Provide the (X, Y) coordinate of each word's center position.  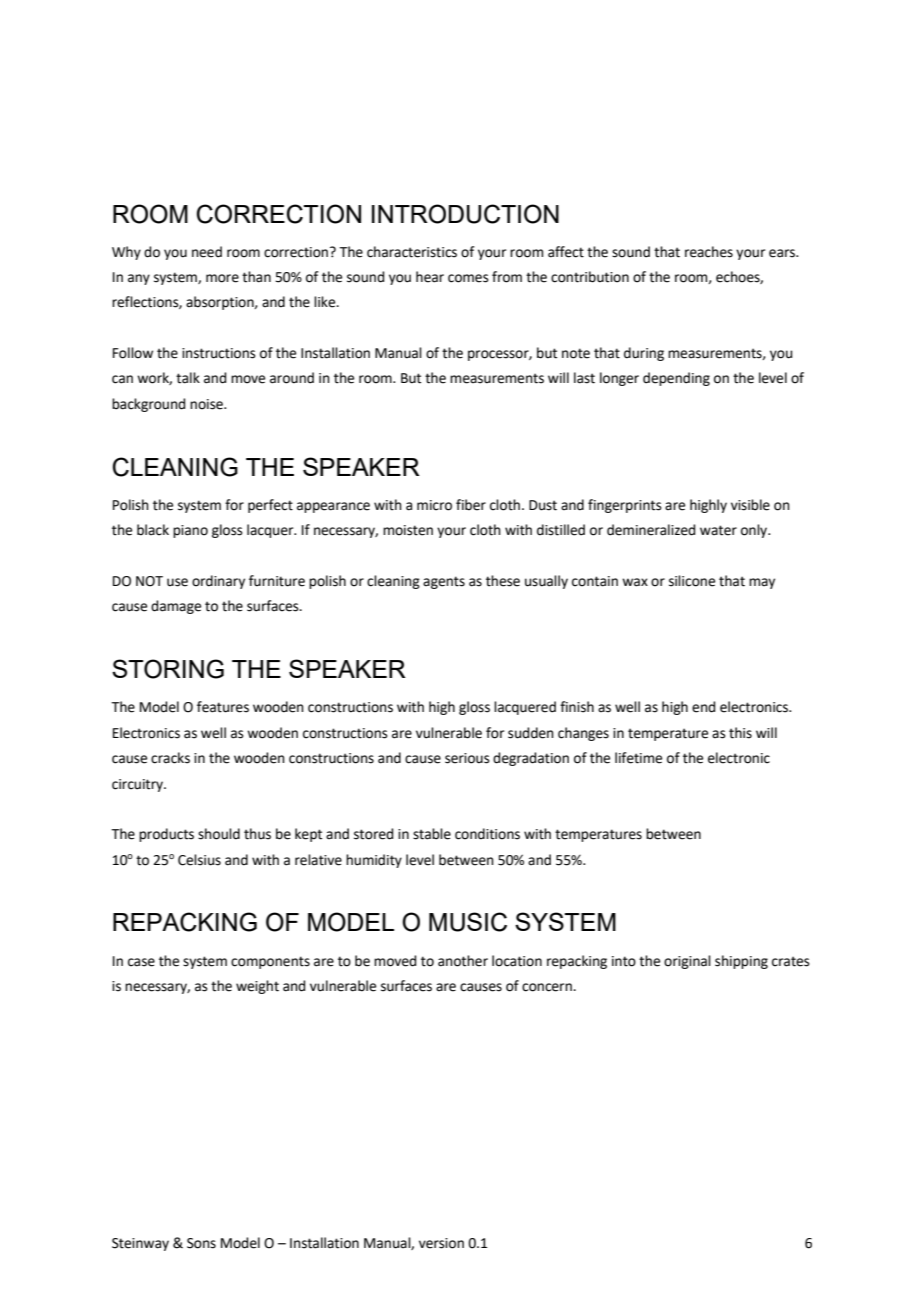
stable (432, 834)
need (207, 252)
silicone (692, 581)
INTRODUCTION (465, 214)
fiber (471, 505)
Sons (201, 1243)
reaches (709, 252)
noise (207, 404)
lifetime (638, 758)
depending (676, 379)
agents (444, 582)
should (219, 834)
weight (257, 987)
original (687, 962)
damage (176, 607)
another (463, 961)
